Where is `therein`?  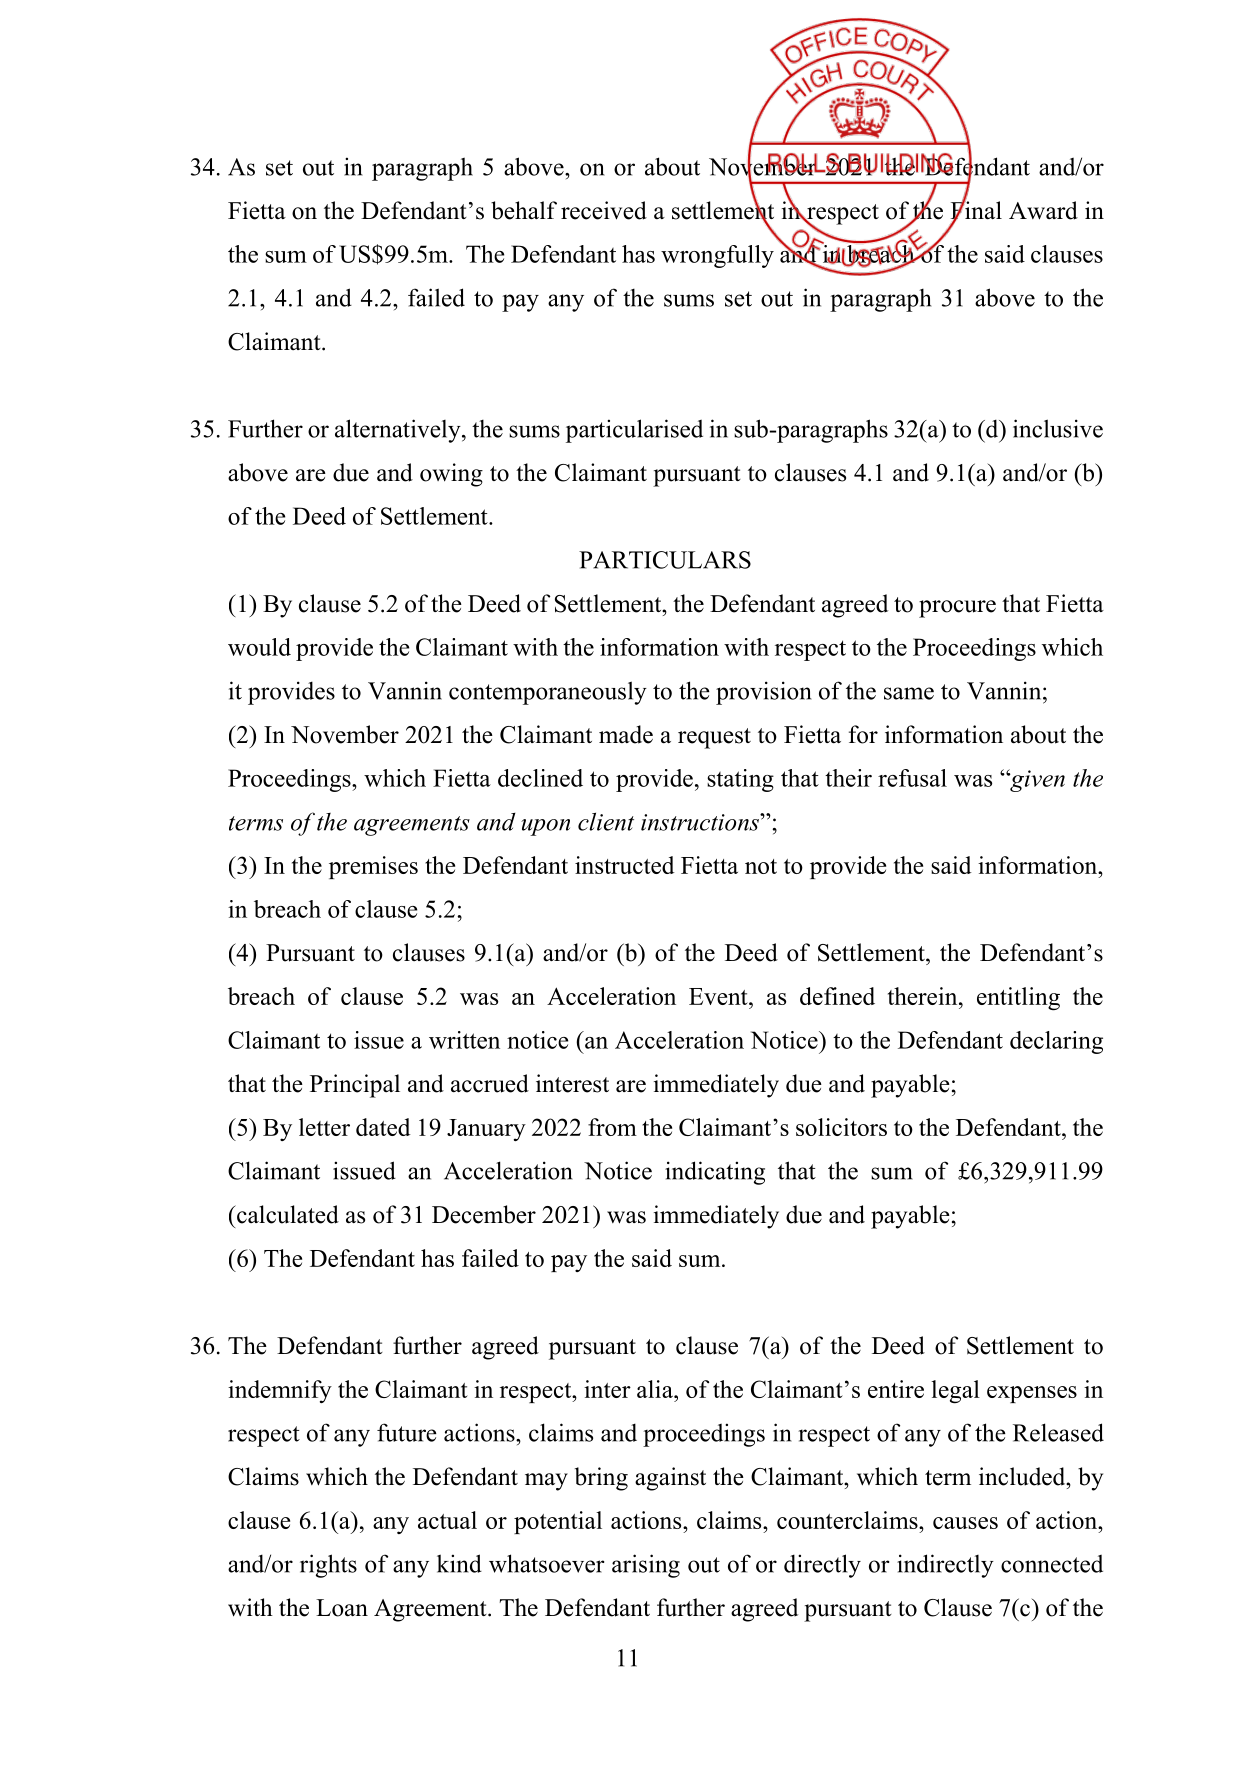
therein is located at coordinates (924, 996).
